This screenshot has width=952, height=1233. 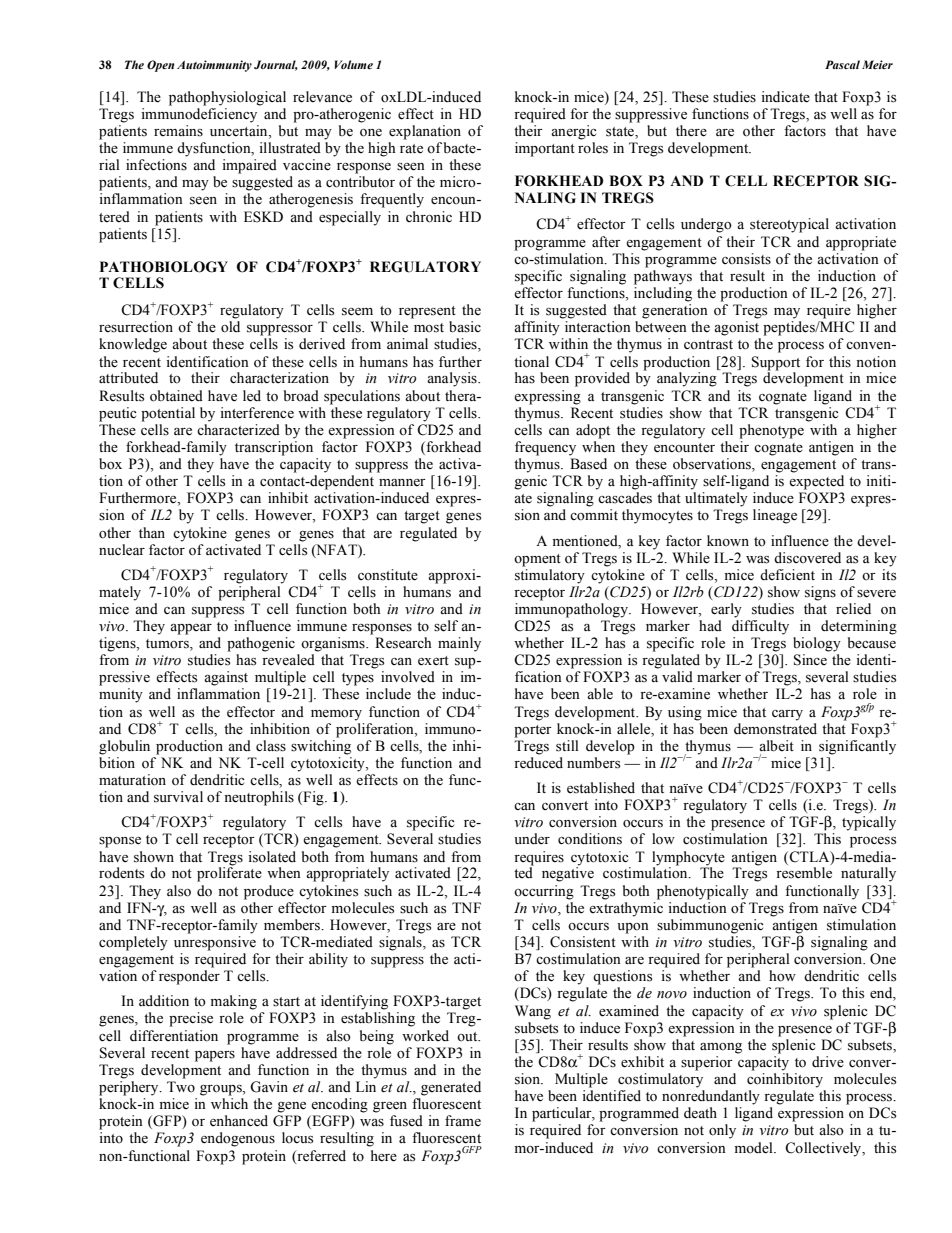 I want to click on enhanced, so click(x=239, y=1121).
